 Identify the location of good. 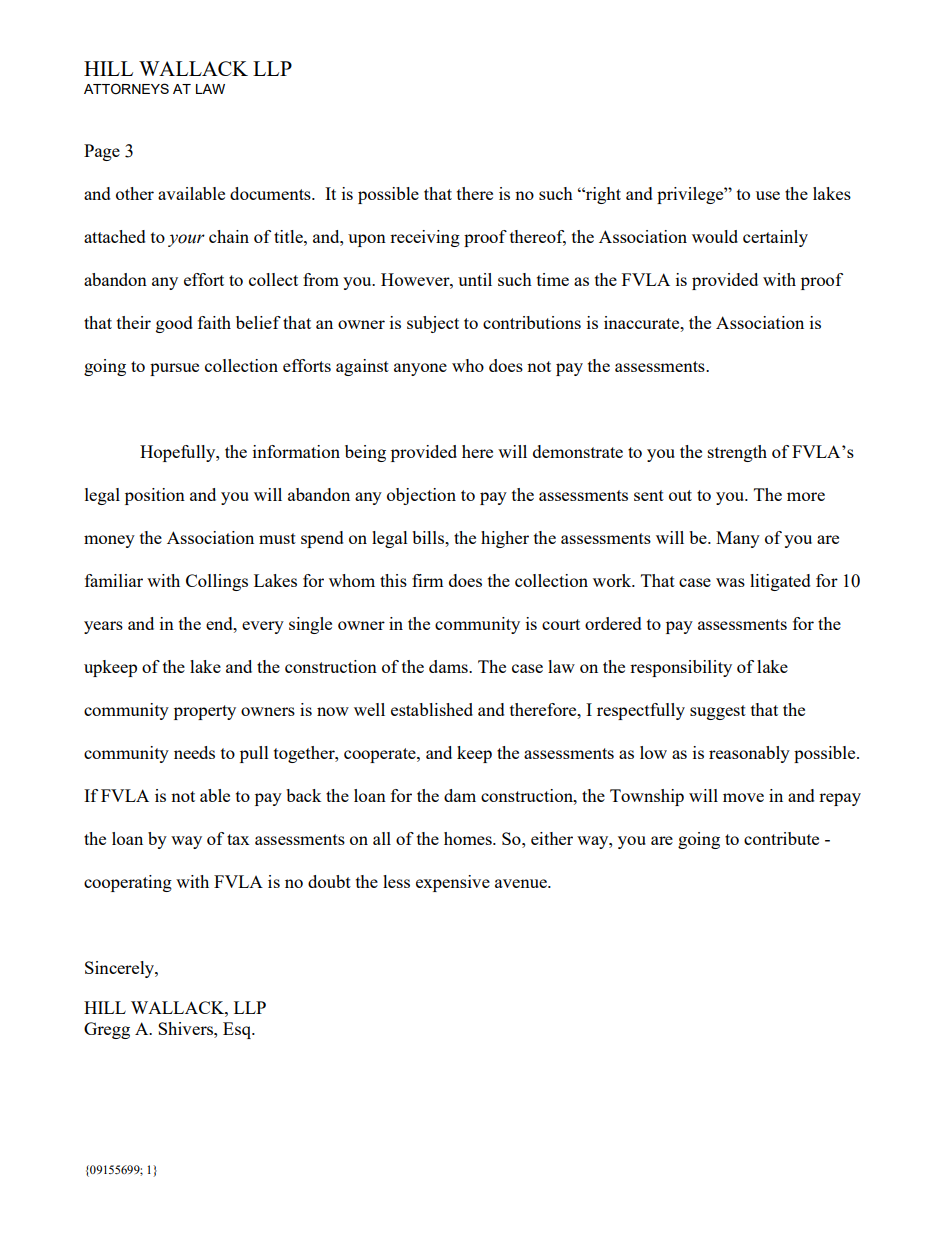
(174, 324).
